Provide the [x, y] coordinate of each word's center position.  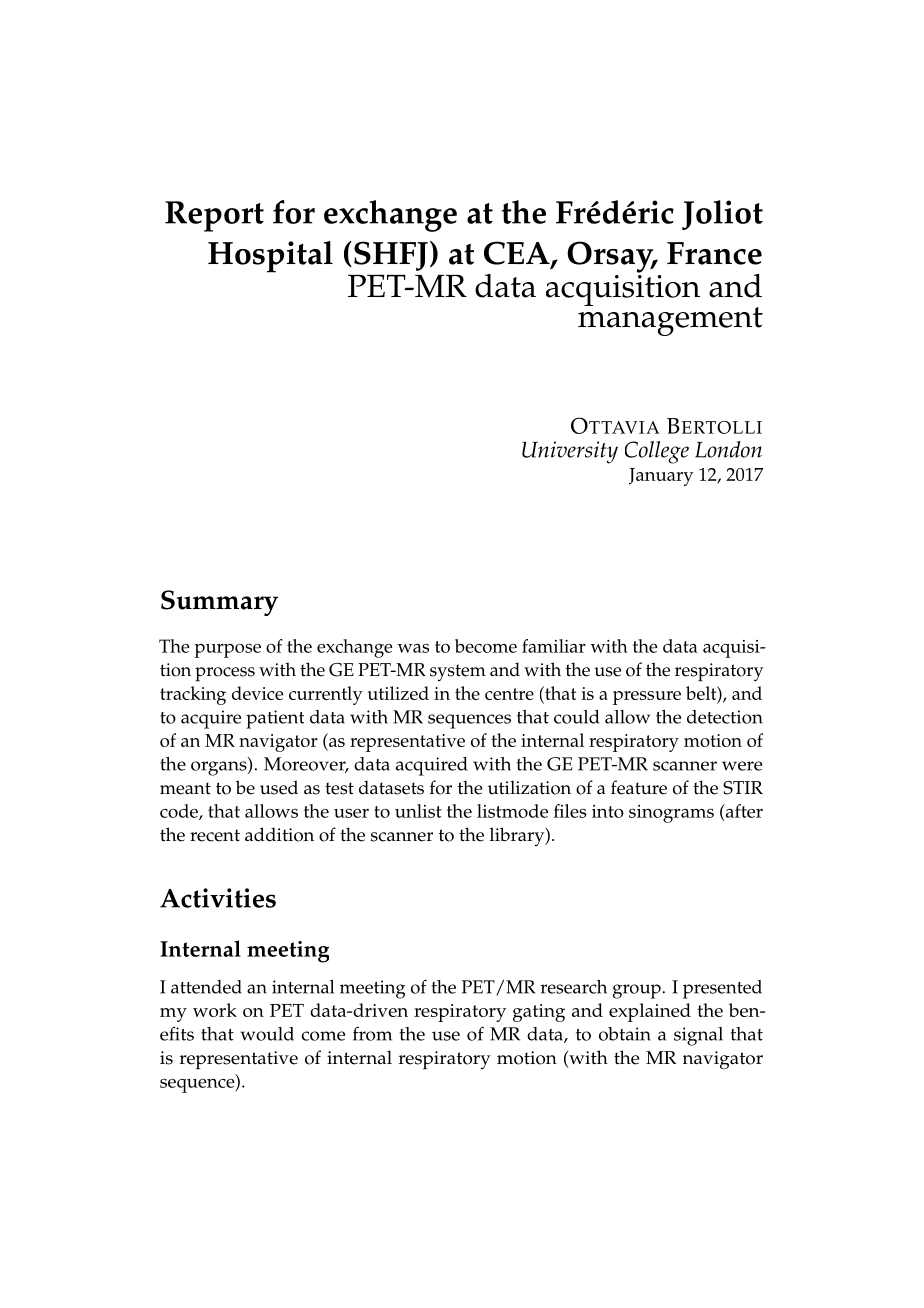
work [215, 1010]
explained [650, 1012]
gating [539, 1013]
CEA [518, 254]
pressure [647, 698]
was [413, 648]
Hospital [270, 257]
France [714, 253]
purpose [227, 651]
